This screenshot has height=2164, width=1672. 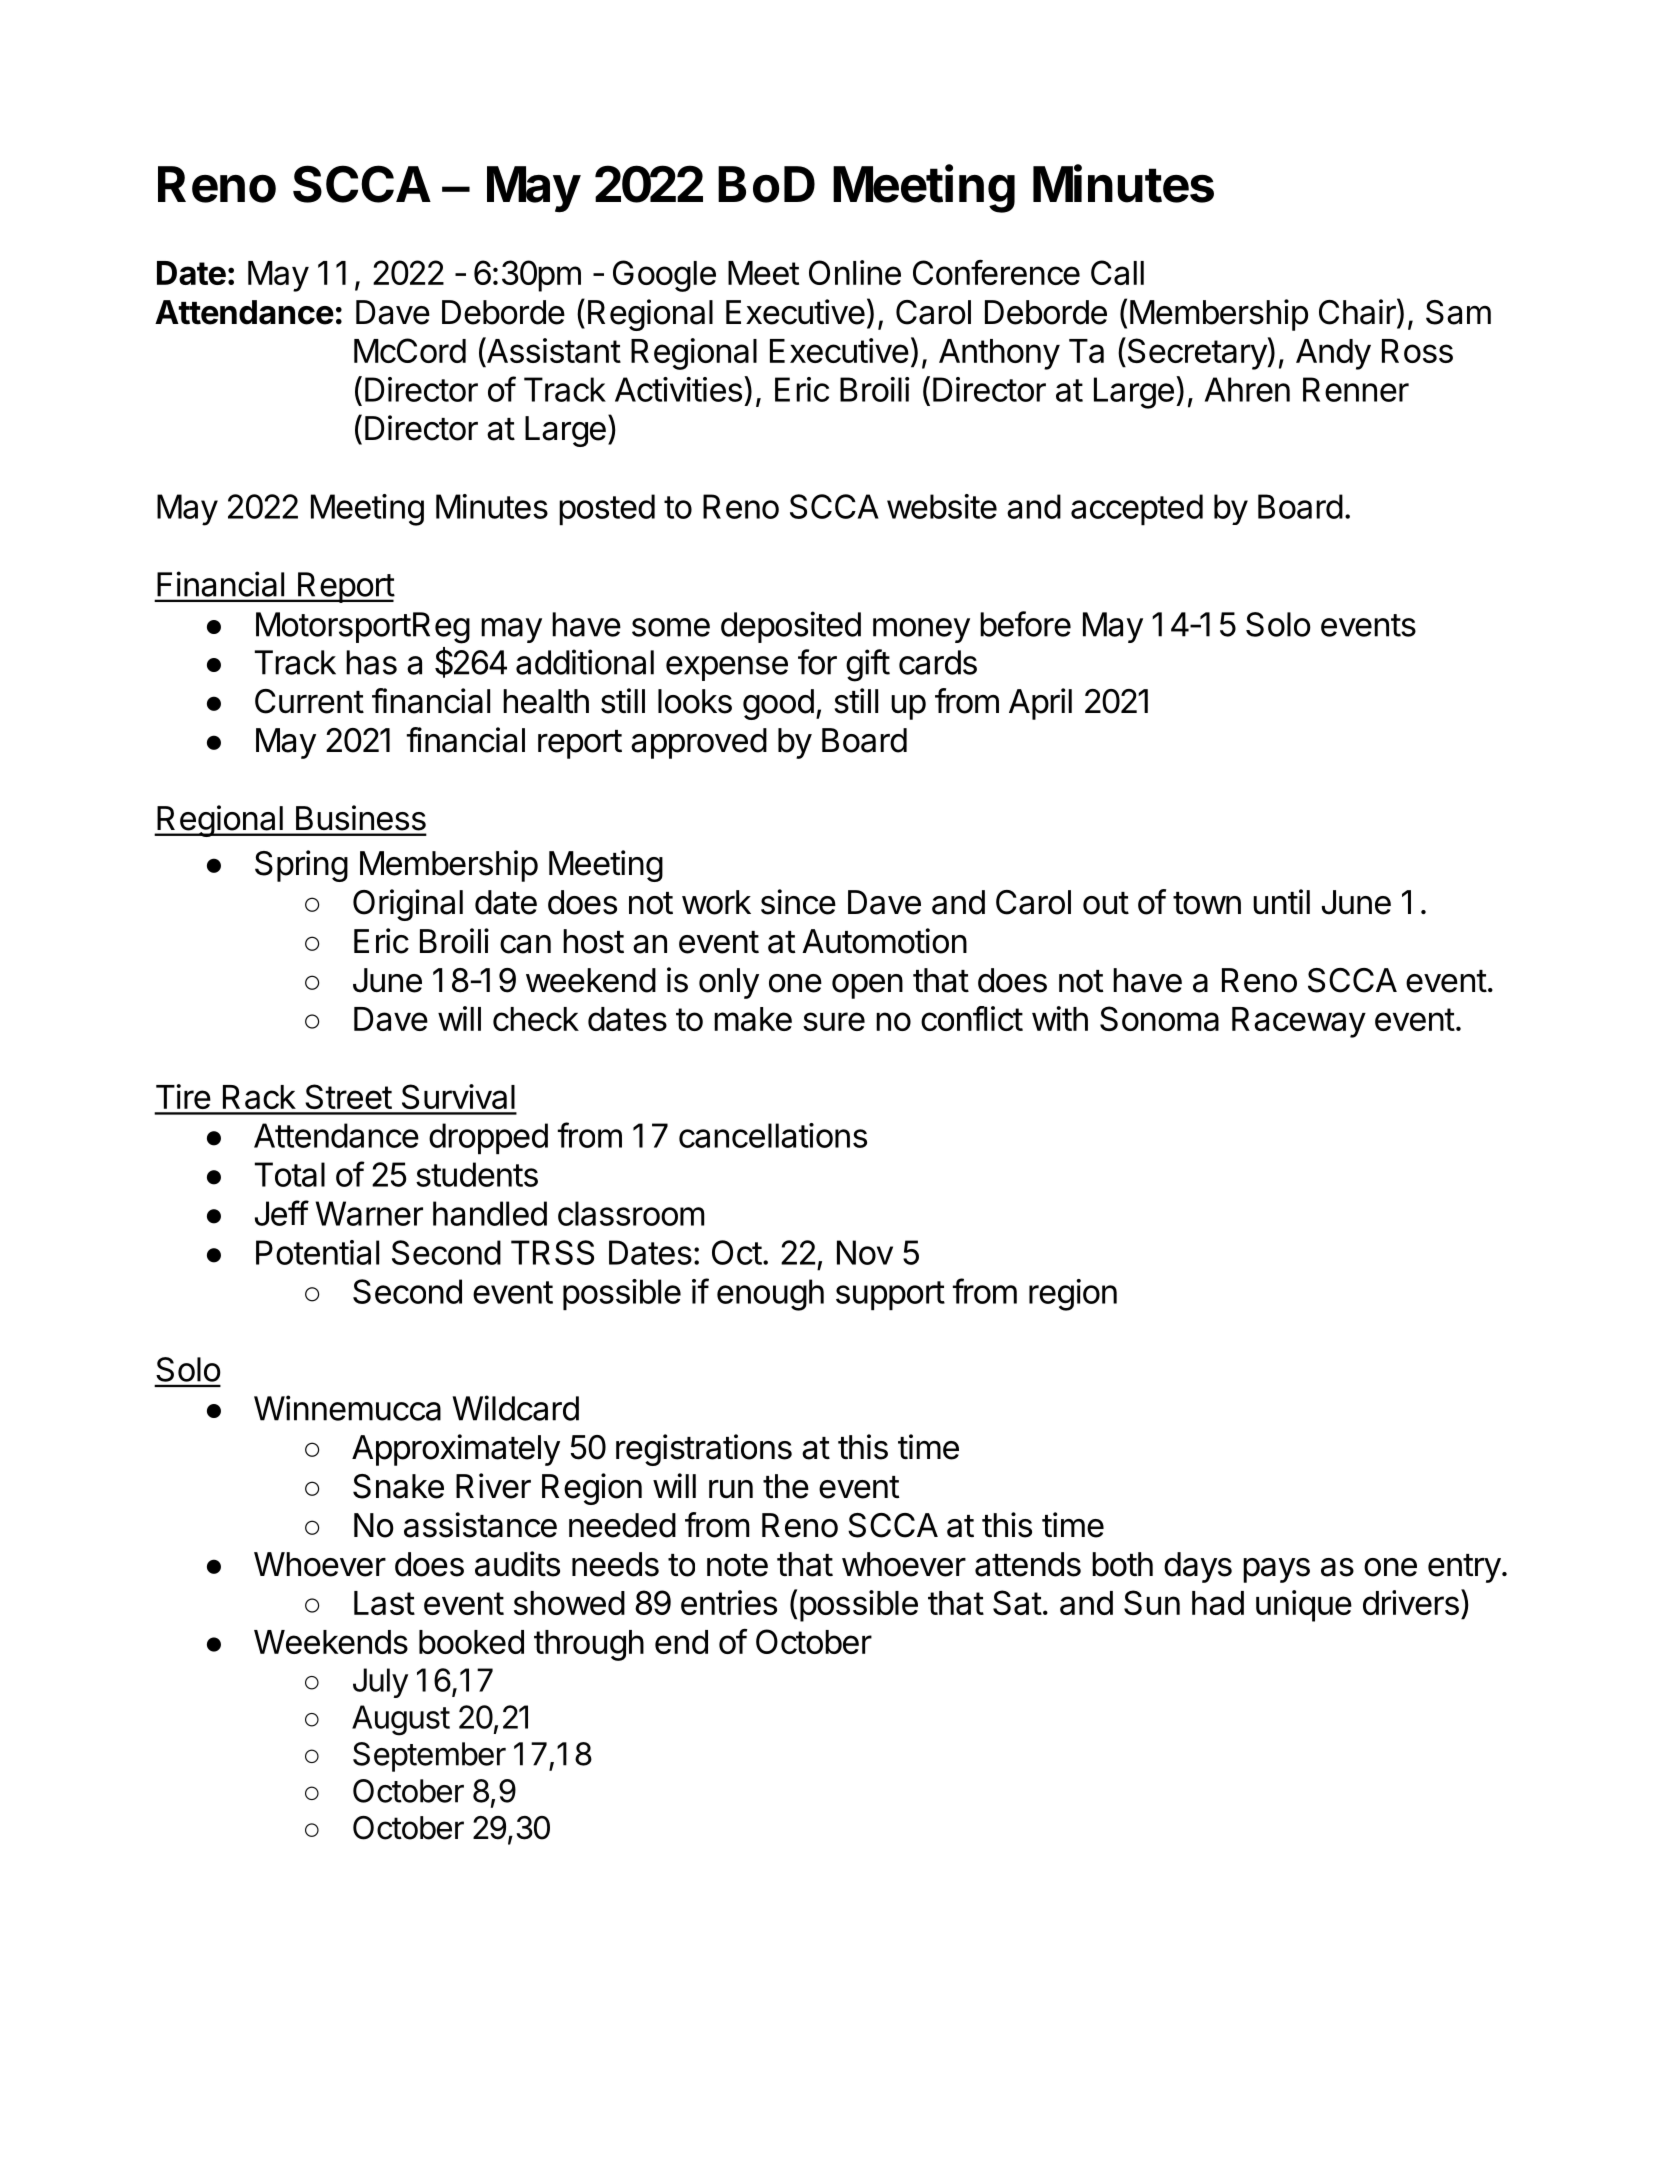 I want to click on sure, so click(x=834, y=1021).
